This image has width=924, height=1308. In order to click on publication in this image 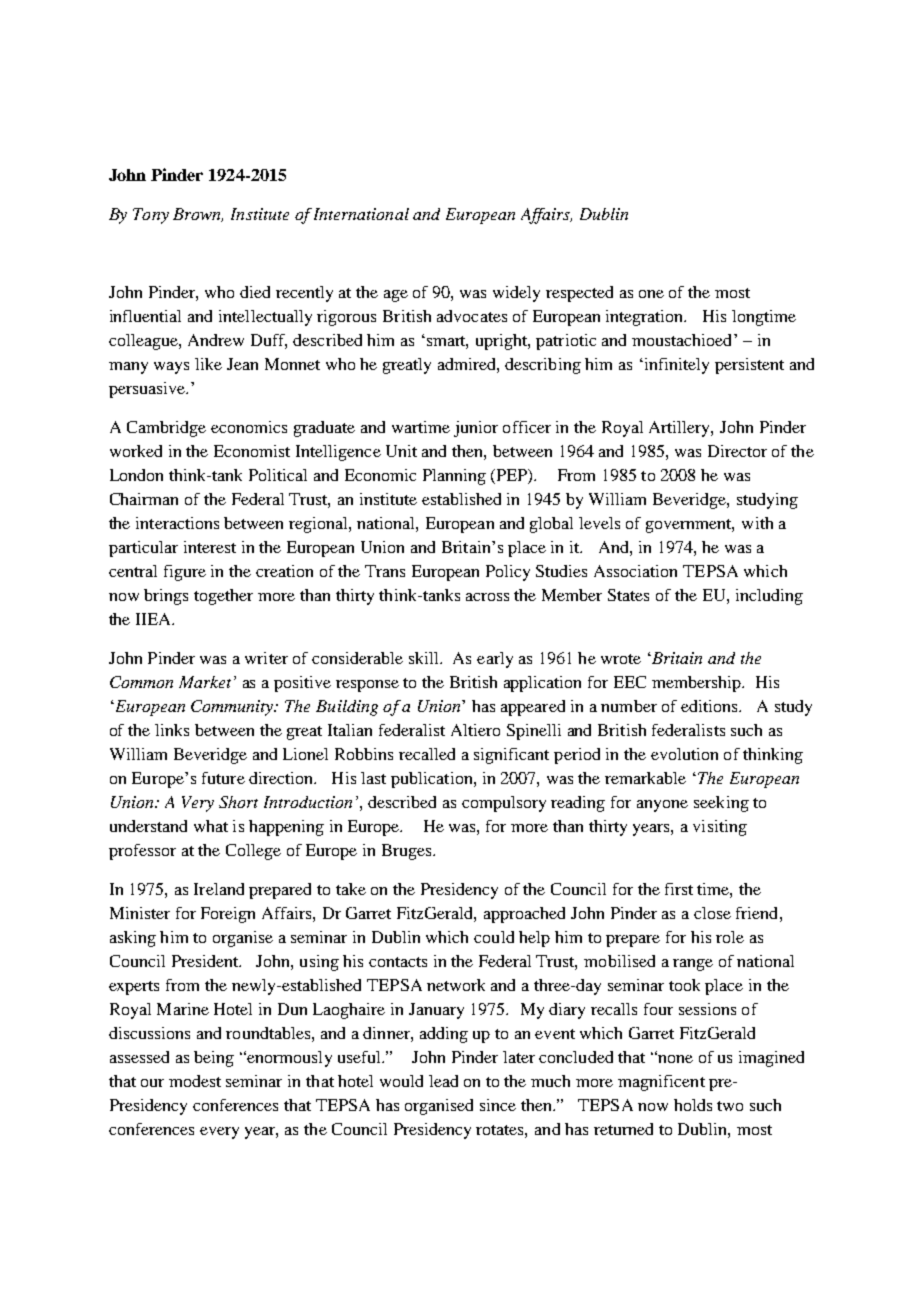, I will do `click(433, 780)`.
